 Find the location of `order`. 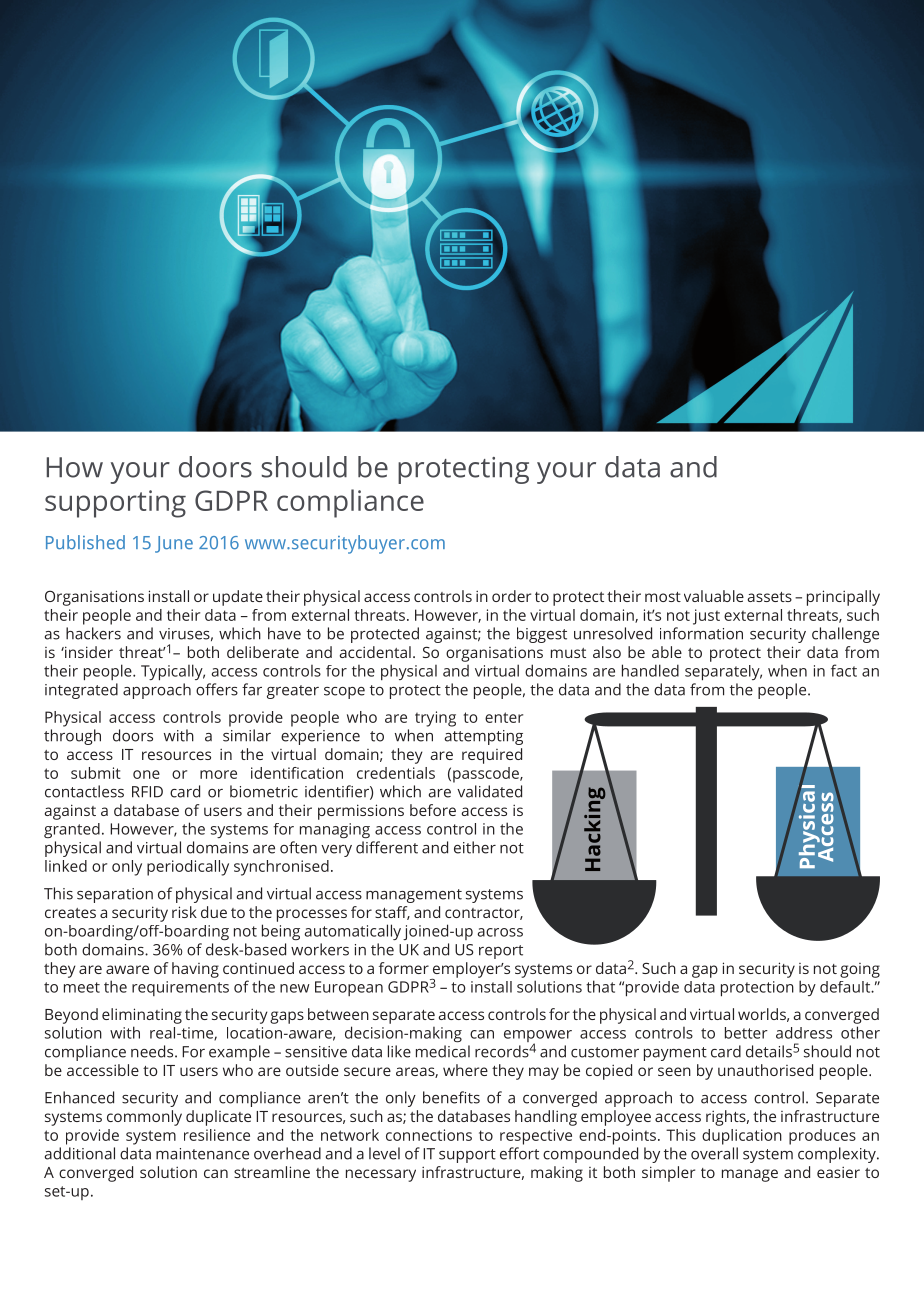

order is located at coordinates (511, 596).
